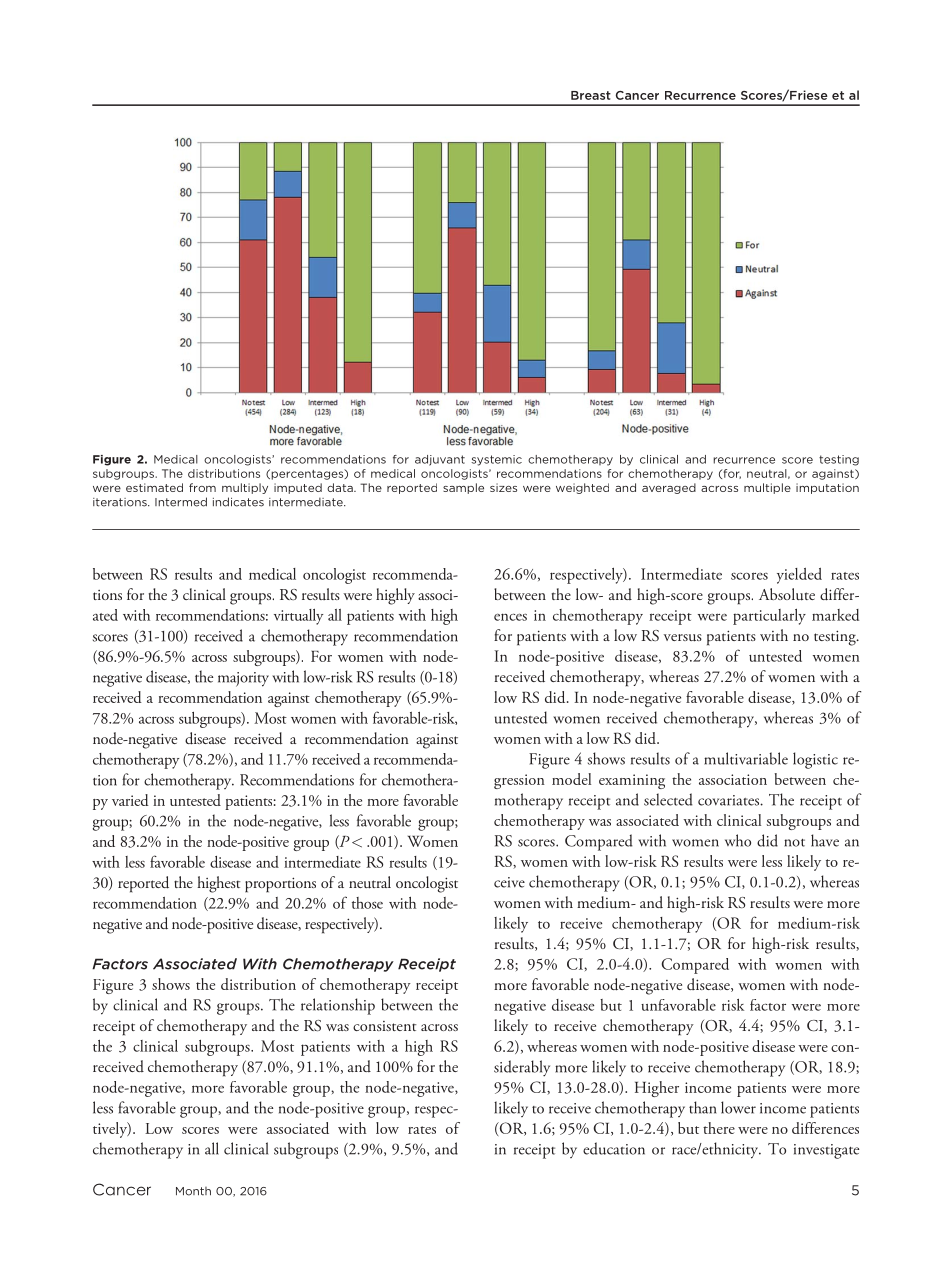 This screenshot has height=1265, width=952. Describe the element at coordinates (496, 460) in the screenshot. I see `systemic` at that location.
